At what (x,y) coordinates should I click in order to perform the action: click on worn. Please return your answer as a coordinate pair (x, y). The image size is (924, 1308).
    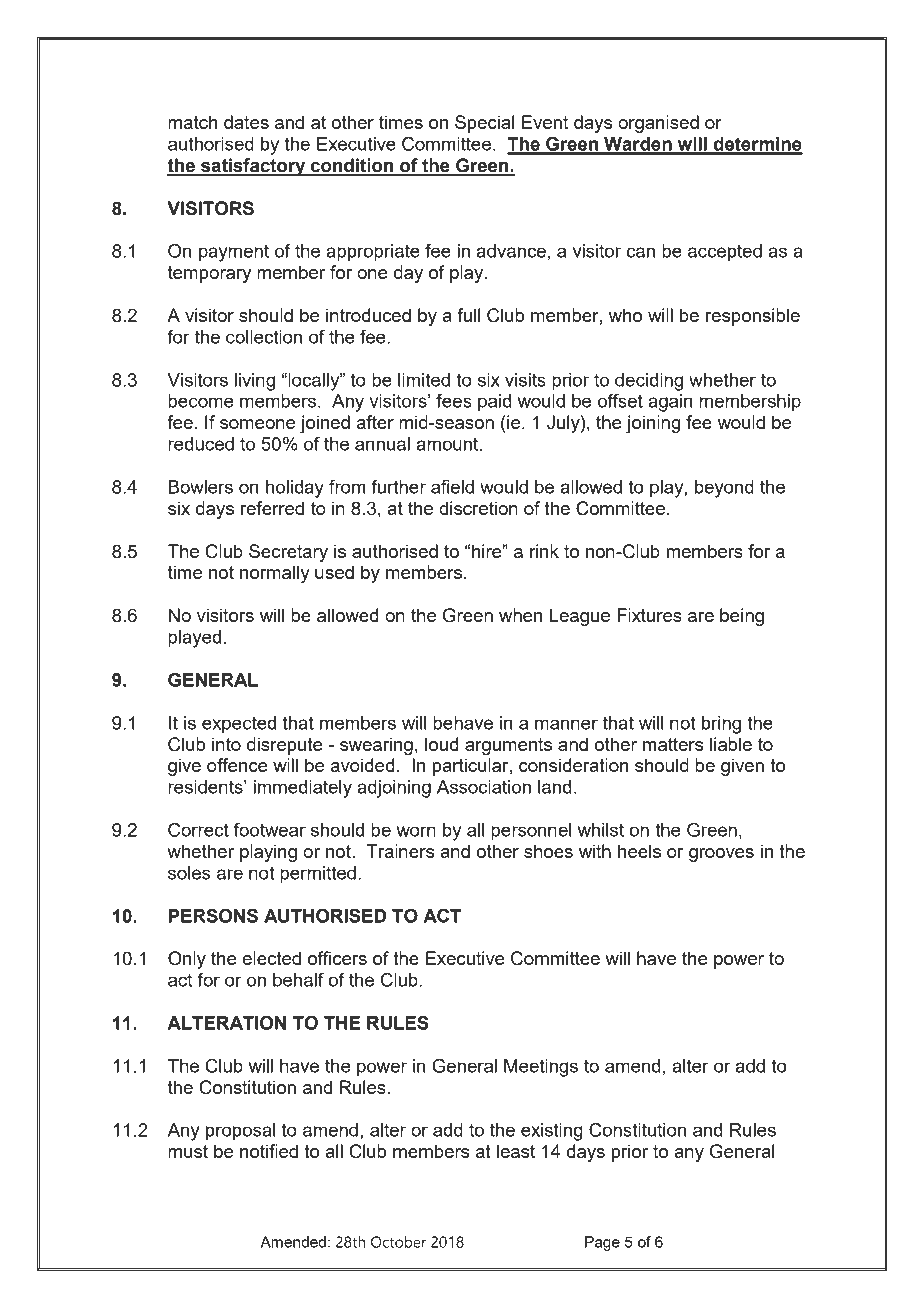
    Looking at the image, I should click on (416, 831).
